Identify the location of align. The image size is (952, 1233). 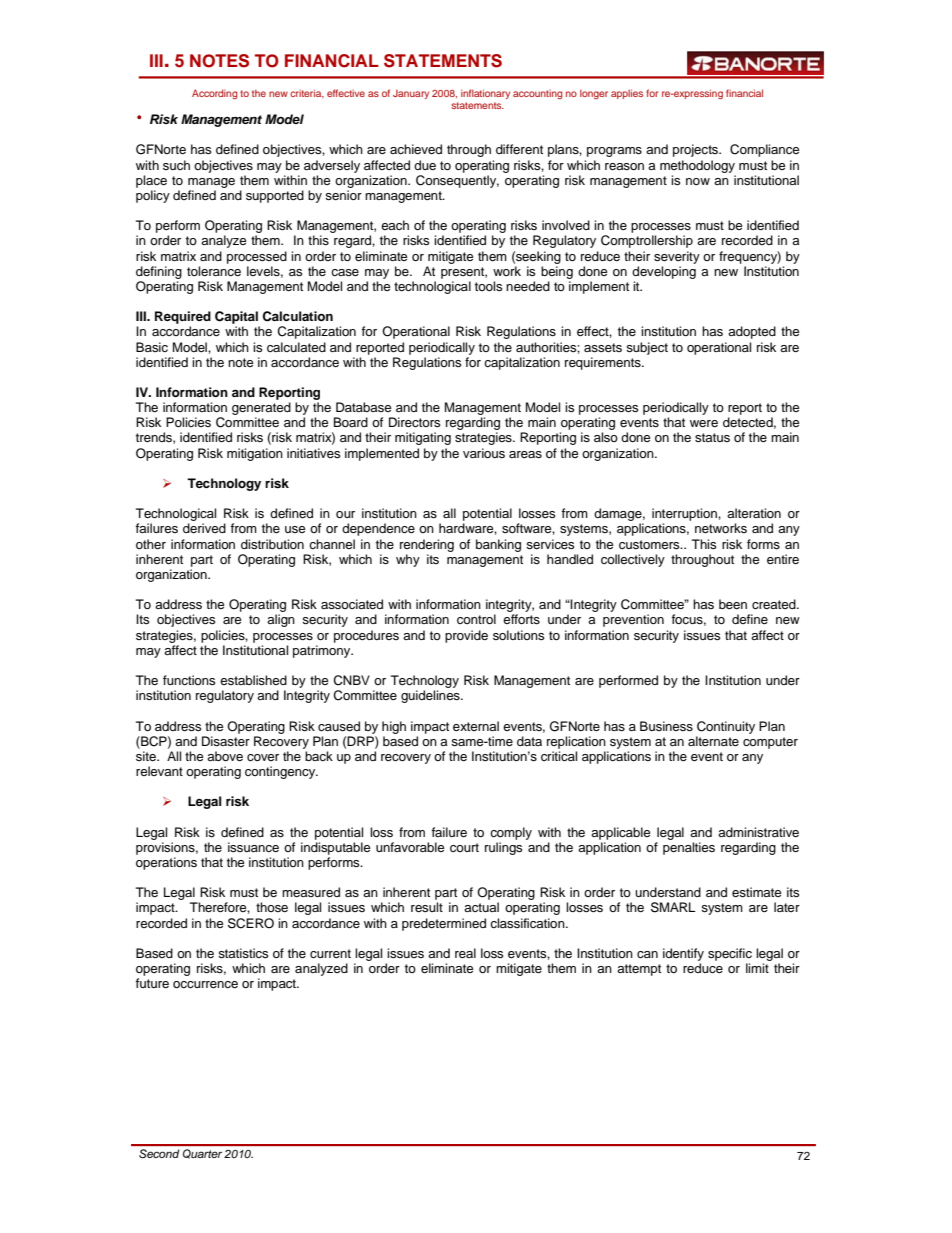
(281, 620).
